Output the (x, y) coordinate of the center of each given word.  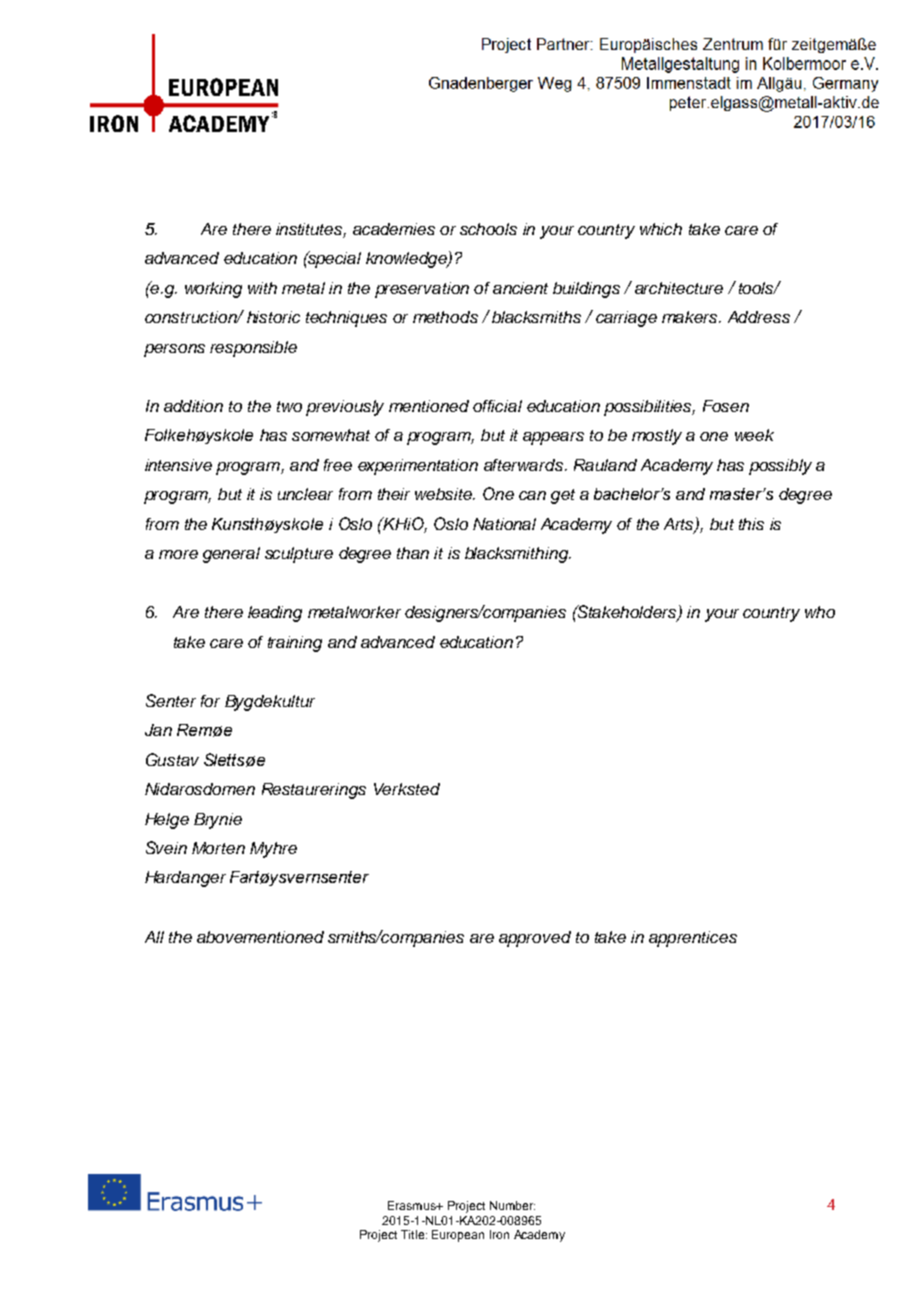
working (213, 290)
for (210, 701)
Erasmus (413, 1205)
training (295, 644)
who (820, 612)
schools (488, 229)
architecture (679, 288)
